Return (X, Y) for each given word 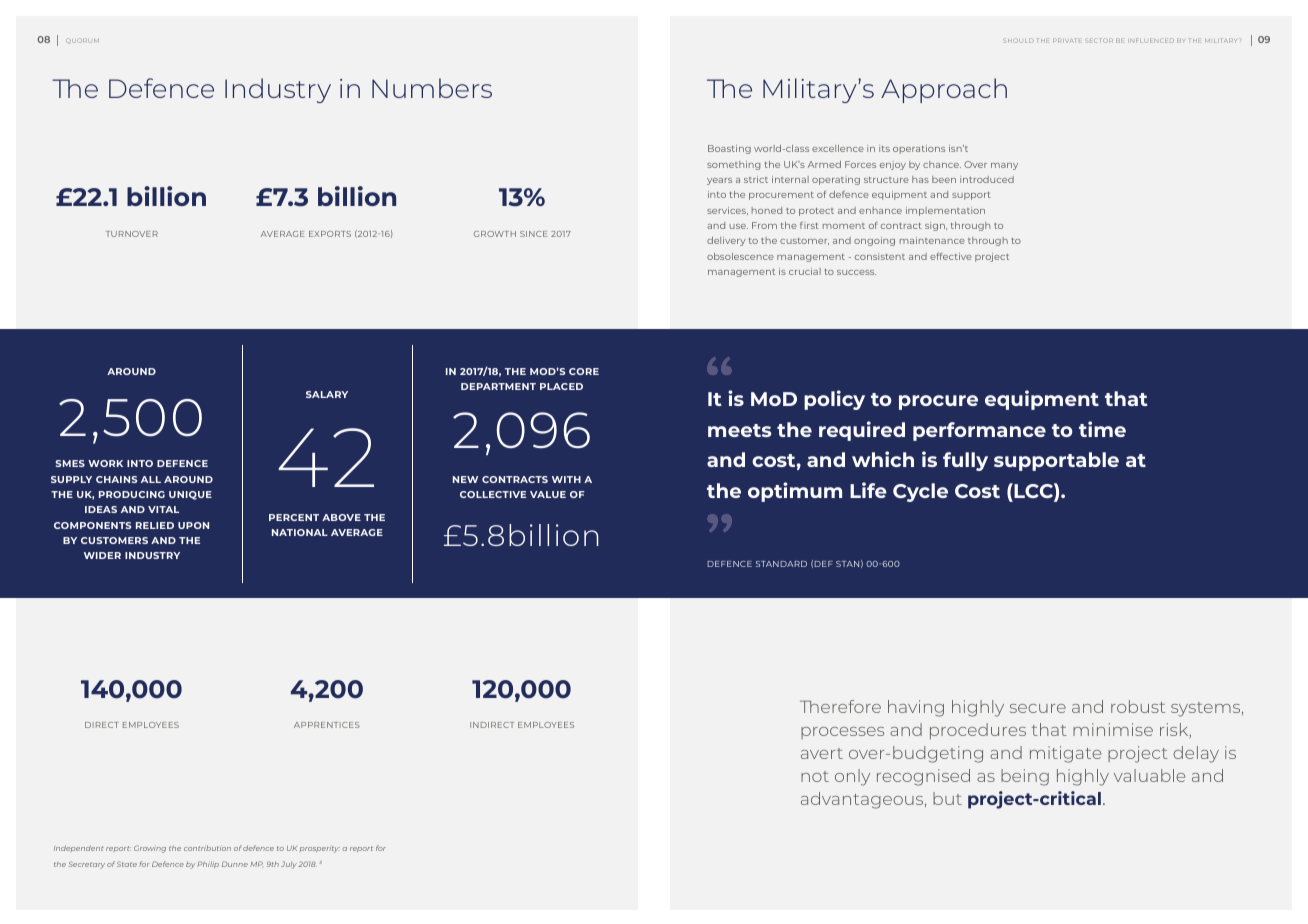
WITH (566, 479)
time (1102, 429)
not (815, 776)
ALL (151, 479)
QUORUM (82, 40)
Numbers (432, 88)
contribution (207, 848)
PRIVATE (1066, 40)
